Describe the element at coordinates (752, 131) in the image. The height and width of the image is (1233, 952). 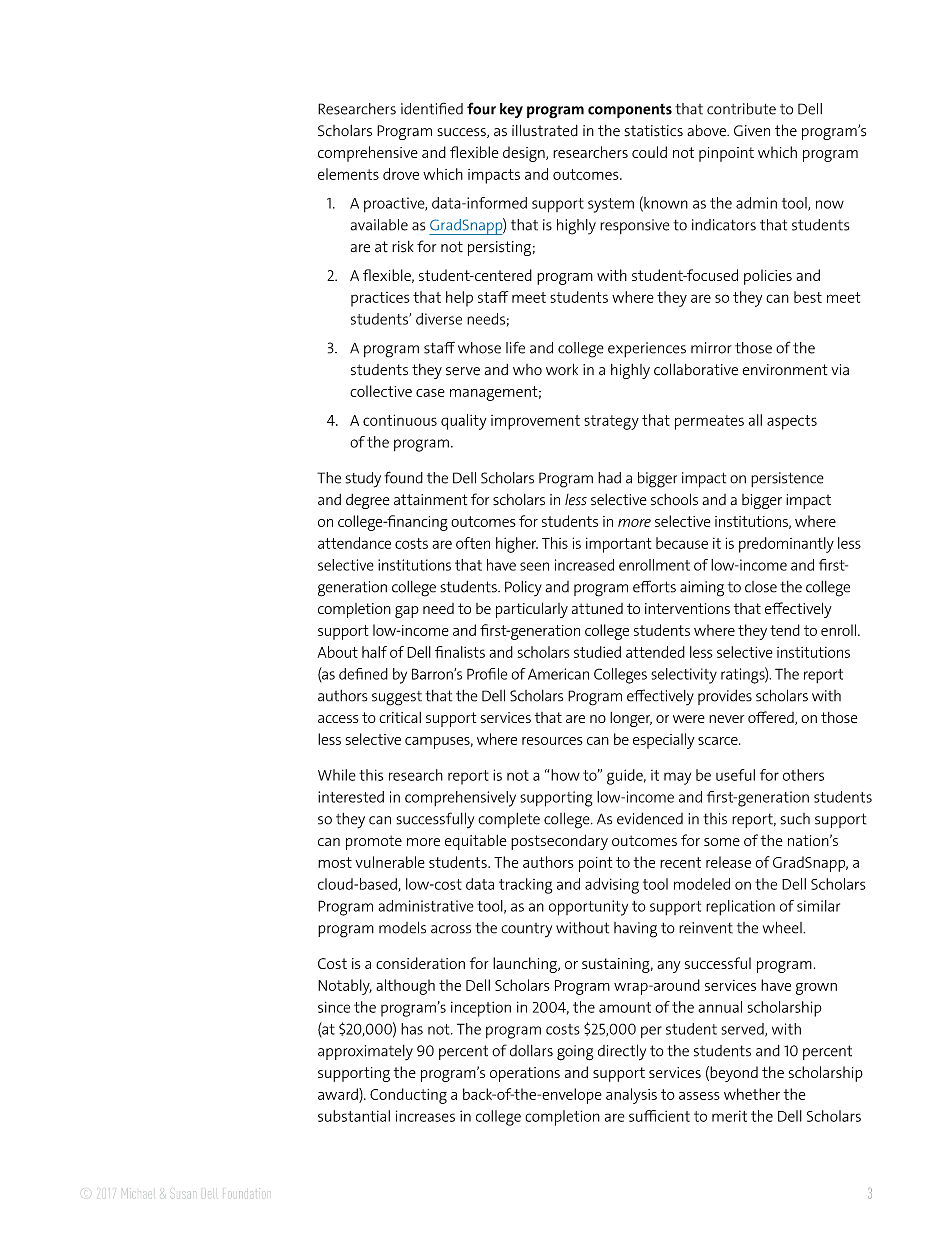
I see `Given` at that location.
